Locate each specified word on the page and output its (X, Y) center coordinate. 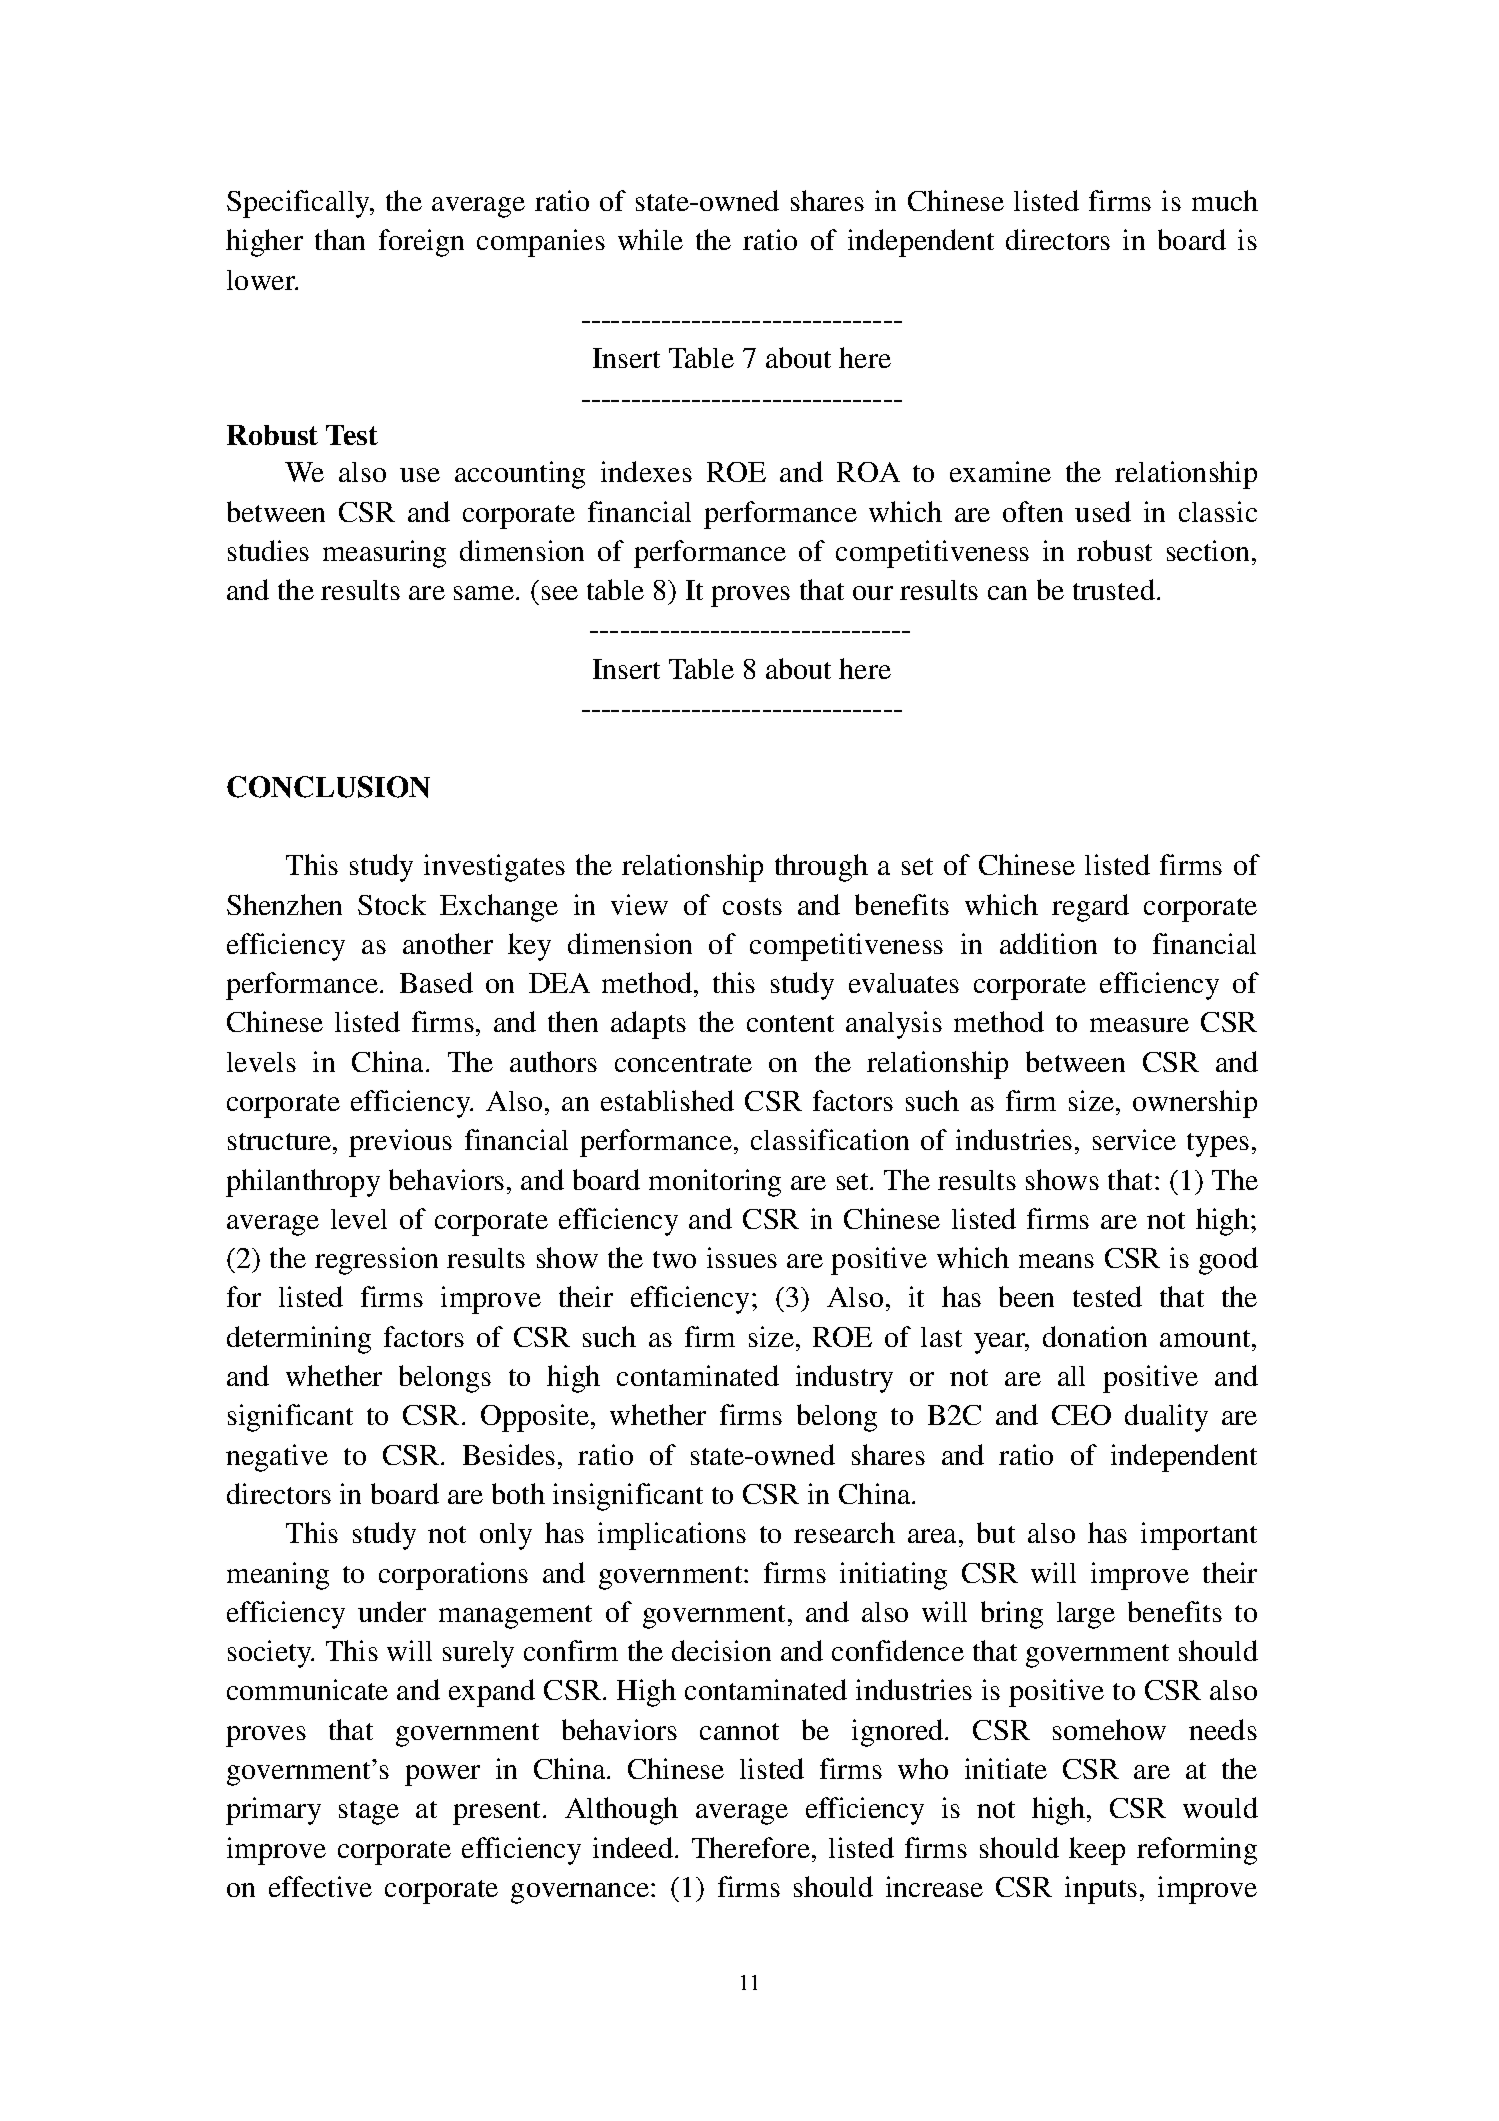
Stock (392, 904)
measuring (384, 554)
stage (369, 1813)
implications (672, 1536)
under (392, 1611)
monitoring (715, 1183)
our (873, 593)
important (1199, 1536)
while (650, 239)
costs (752, 906)
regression (376, 1261)
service (1134, 1139)
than (340, 239)
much (1225, 200)
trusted (1114, 589)
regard (1090, 908)
